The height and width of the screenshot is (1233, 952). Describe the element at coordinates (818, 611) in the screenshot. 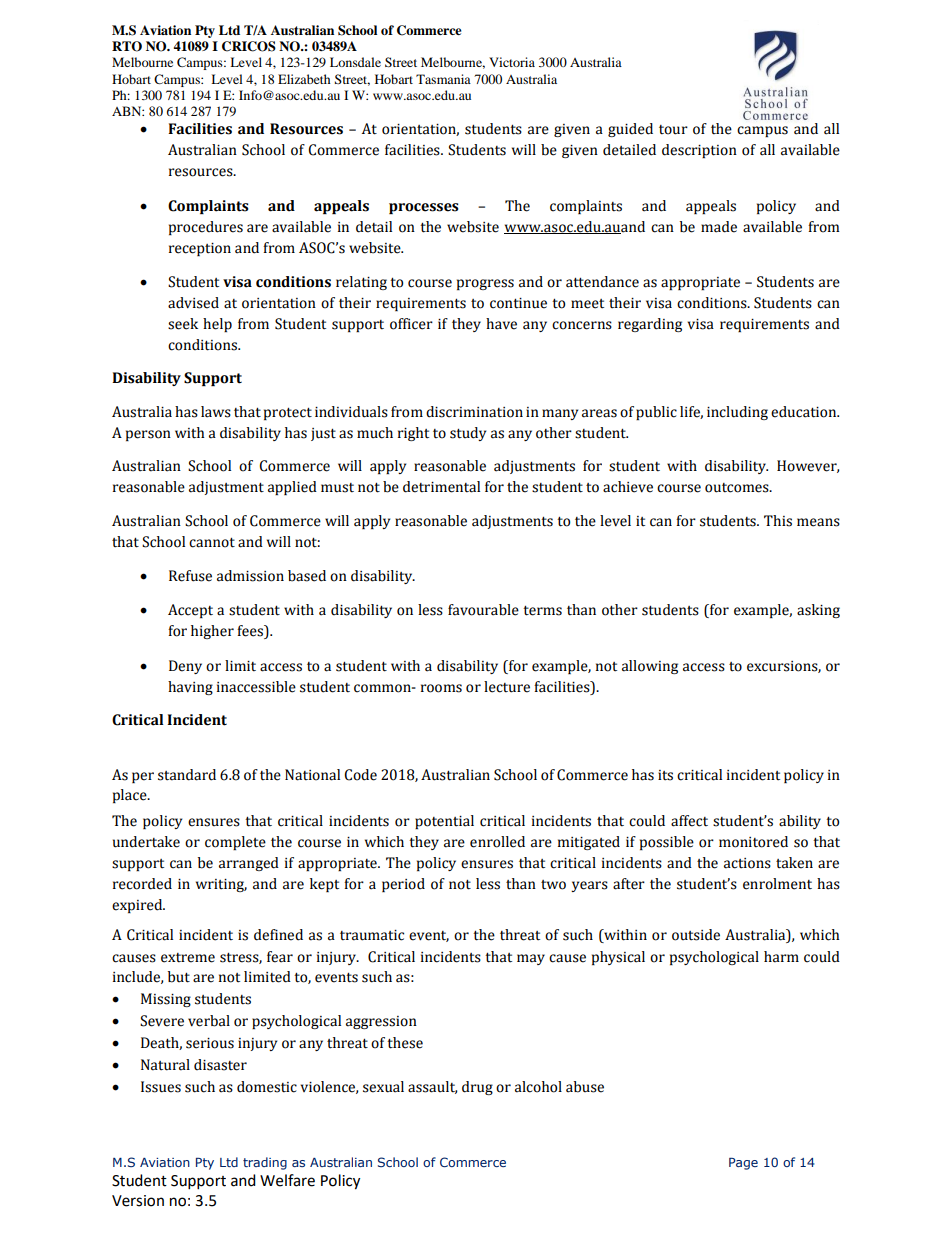

I see `asking` at that location.
